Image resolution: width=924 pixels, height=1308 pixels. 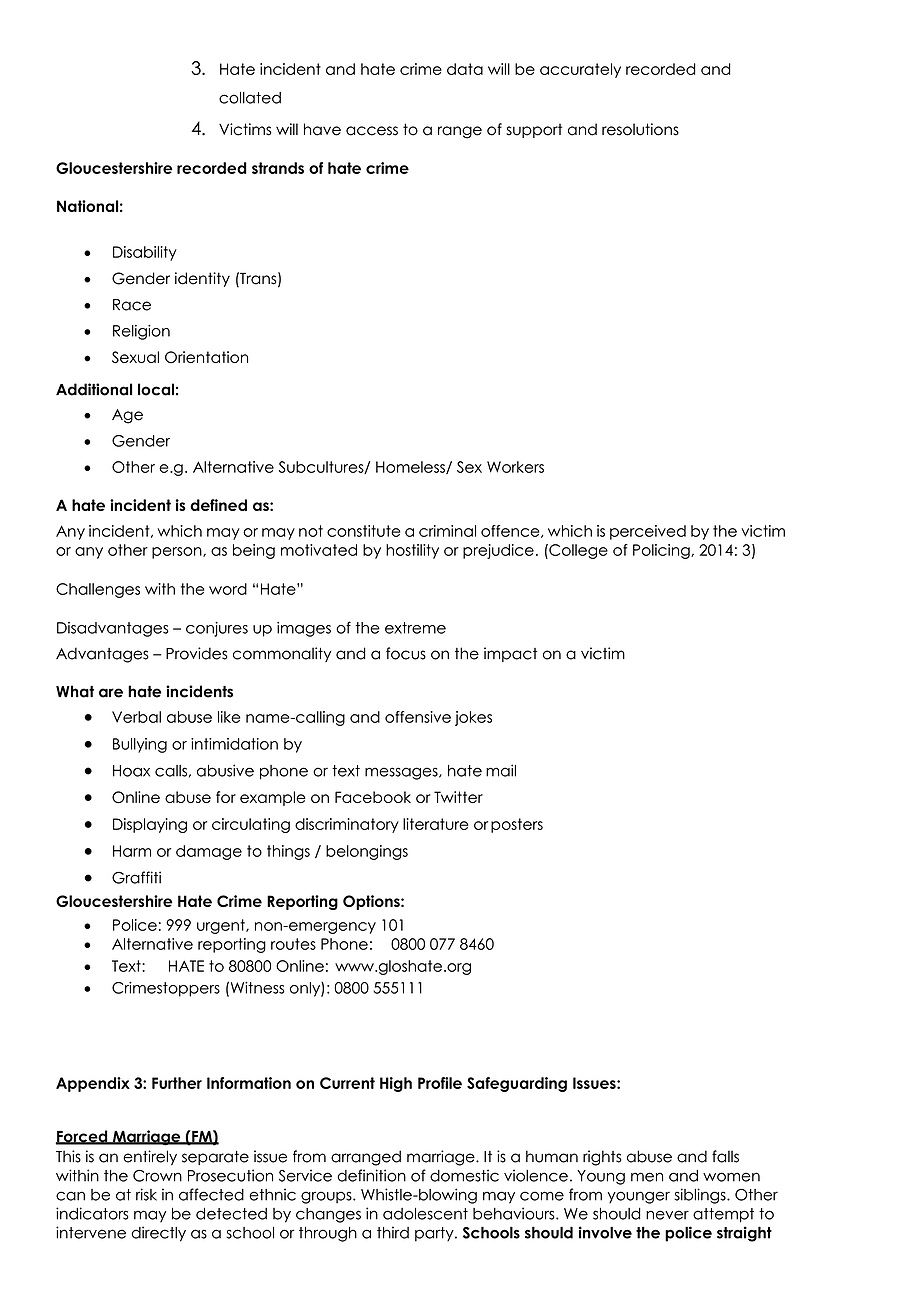 I want to click on never, so click(x=667, y=1215).
